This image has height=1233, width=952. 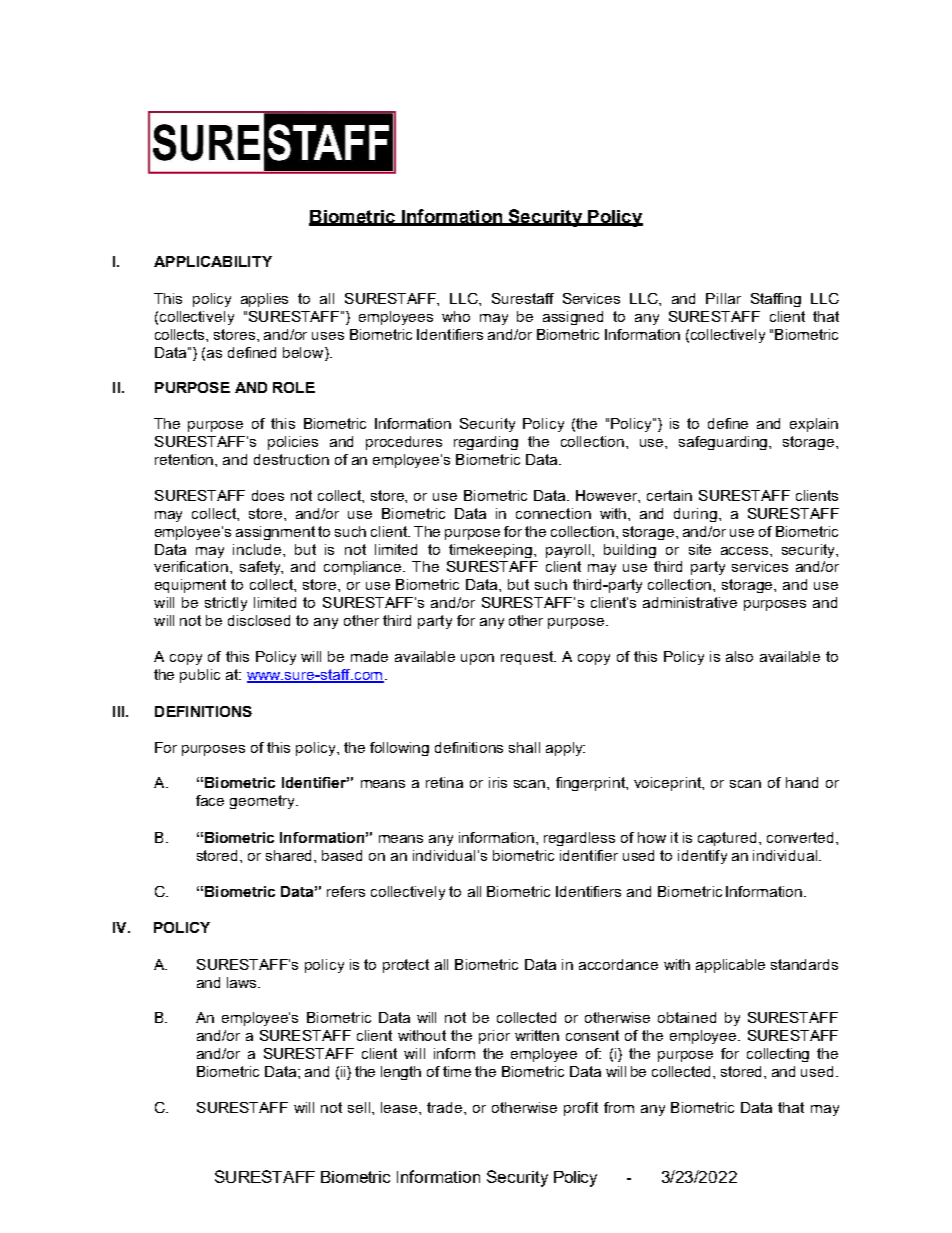 What do you see at coordinates (723, 298) in the image?
I see `Pillar` at bounding box center [723, 298].
